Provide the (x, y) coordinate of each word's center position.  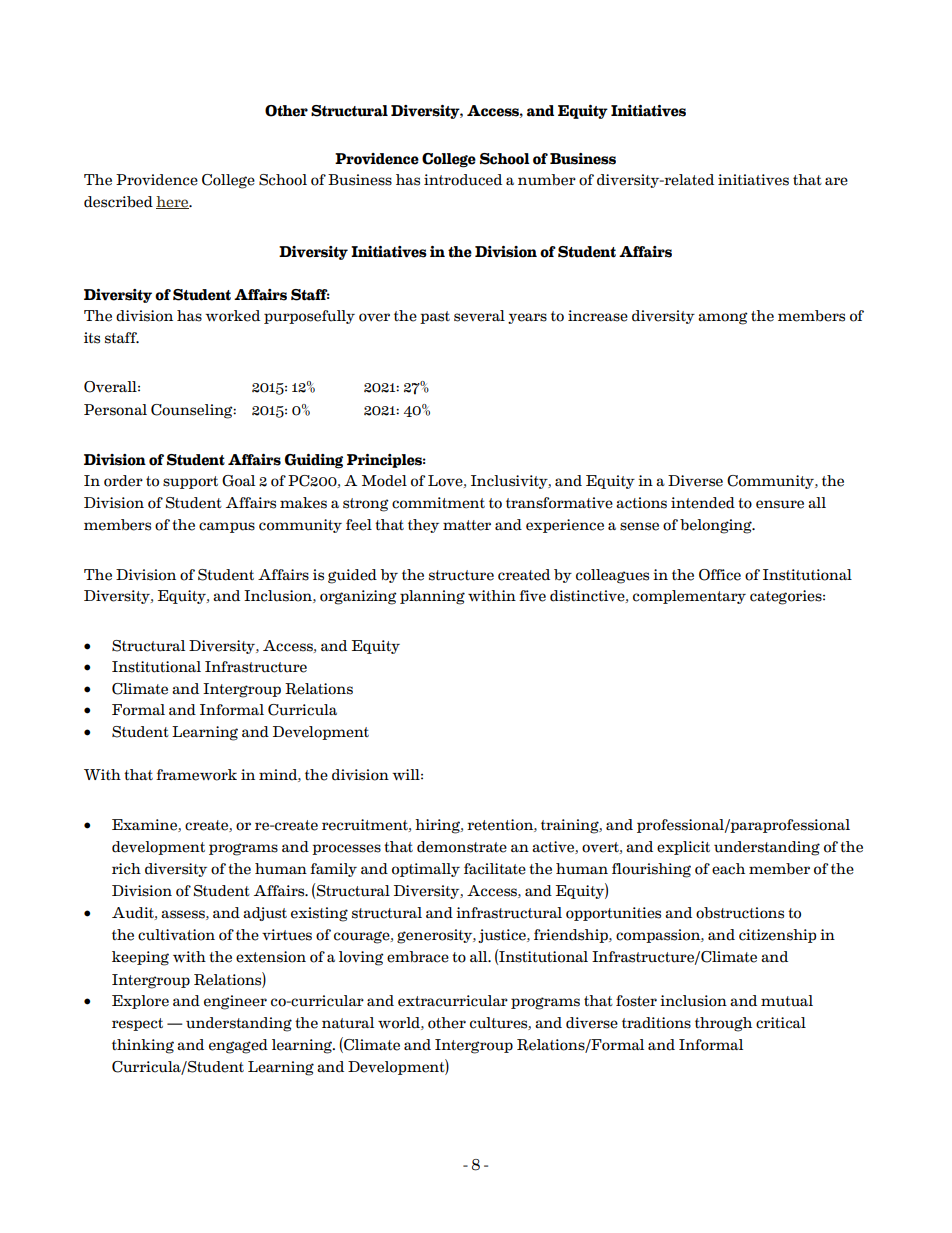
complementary (689, 597)
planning (432, 597)
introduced (463, 180)
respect (137, 1024)
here (173, 202)
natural (348, 1023)
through (723, 1024)
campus (227, 527)
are (836, 181)
